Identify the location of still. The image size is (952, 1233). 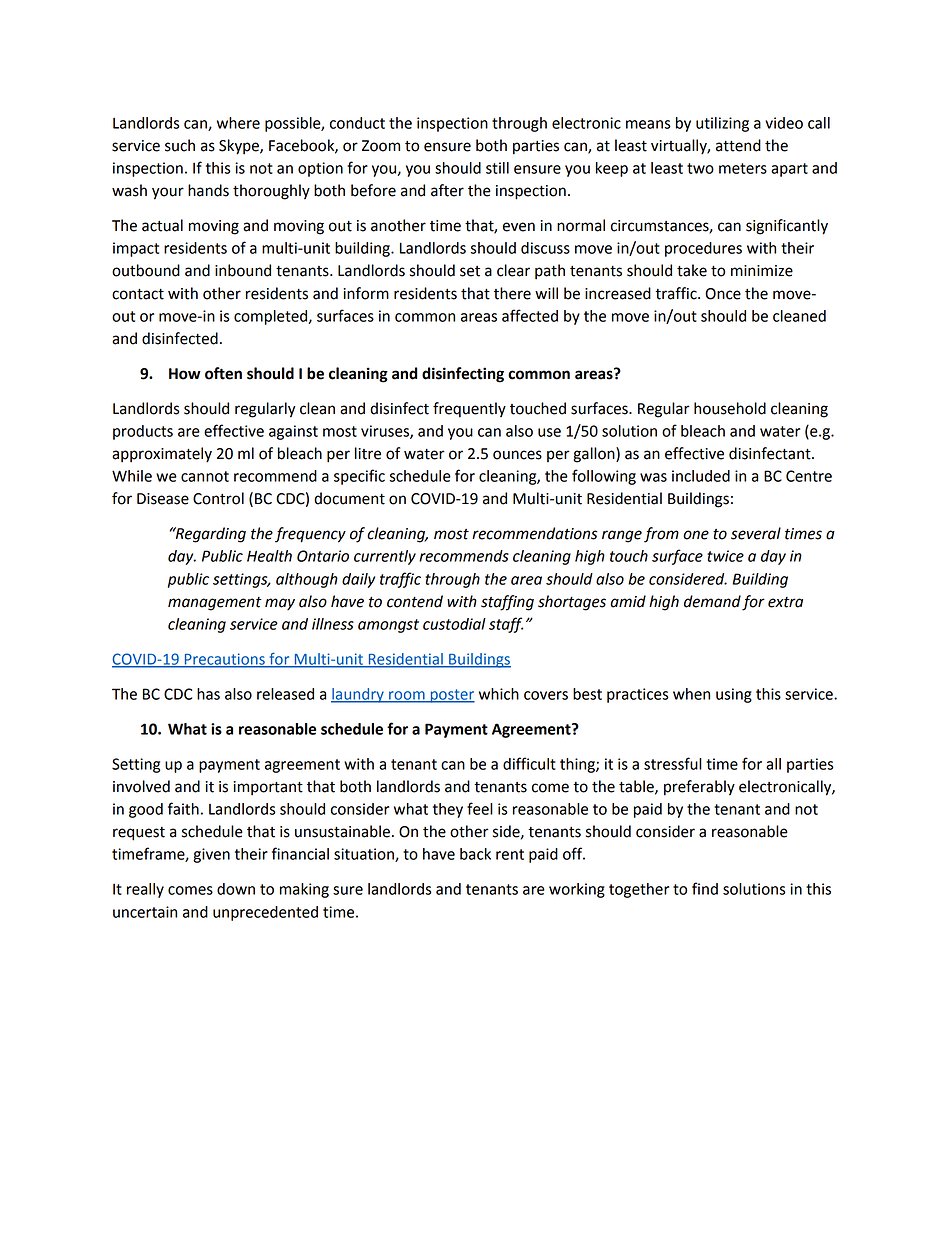
(497, 168).
